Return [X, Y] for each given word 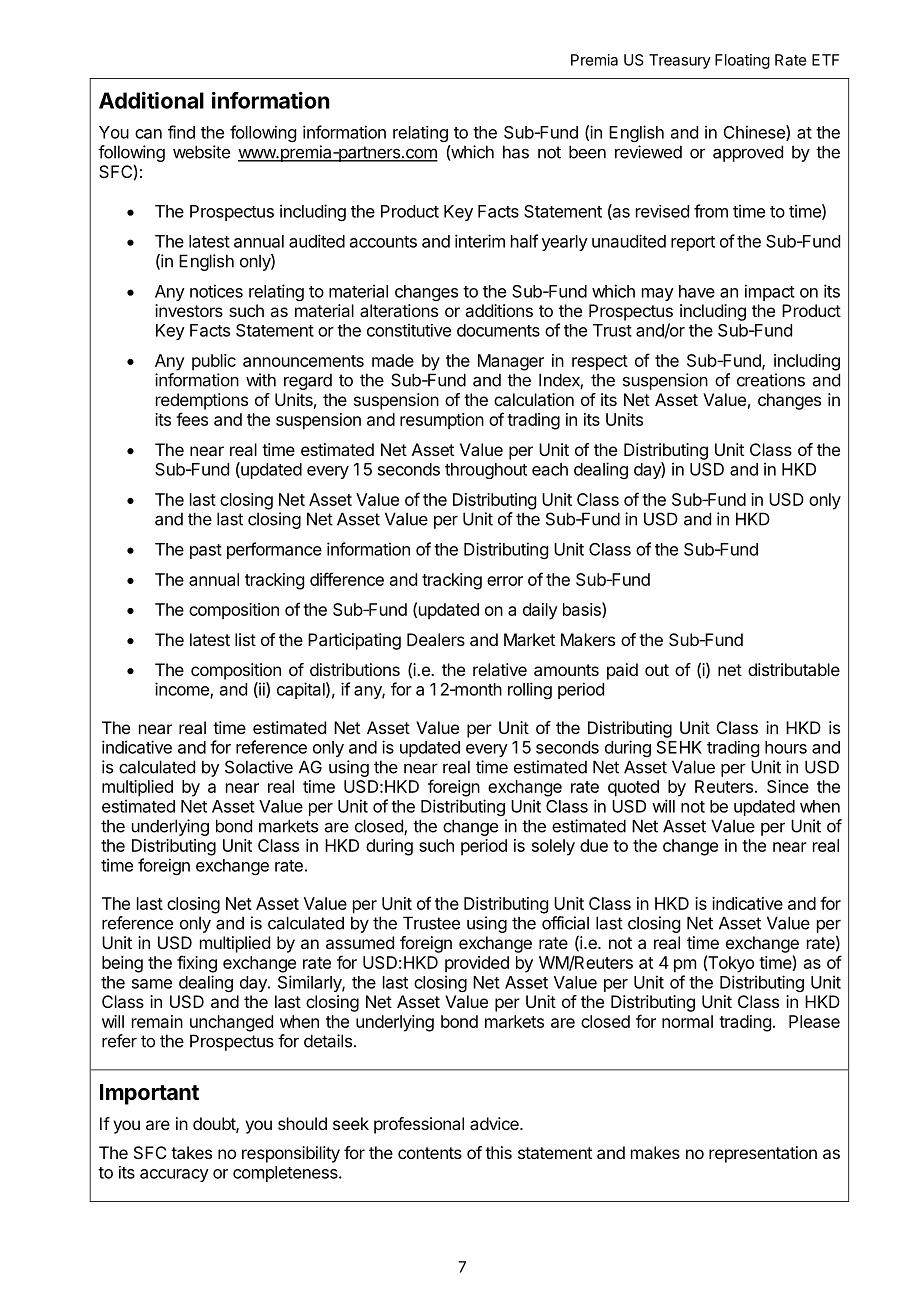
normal [687, 1021]
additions [499, 310]
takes [191, 1152]
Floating [742, 61]
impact [770, 292]
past [206, 551]
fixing [197, 964]
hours [786, 747]
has [516, 152]
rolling [530, 690]
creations [771, 380]
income [183, 690]
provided [477, 964]
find [181, 132]
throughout [486, 471]
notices [216, 291]
